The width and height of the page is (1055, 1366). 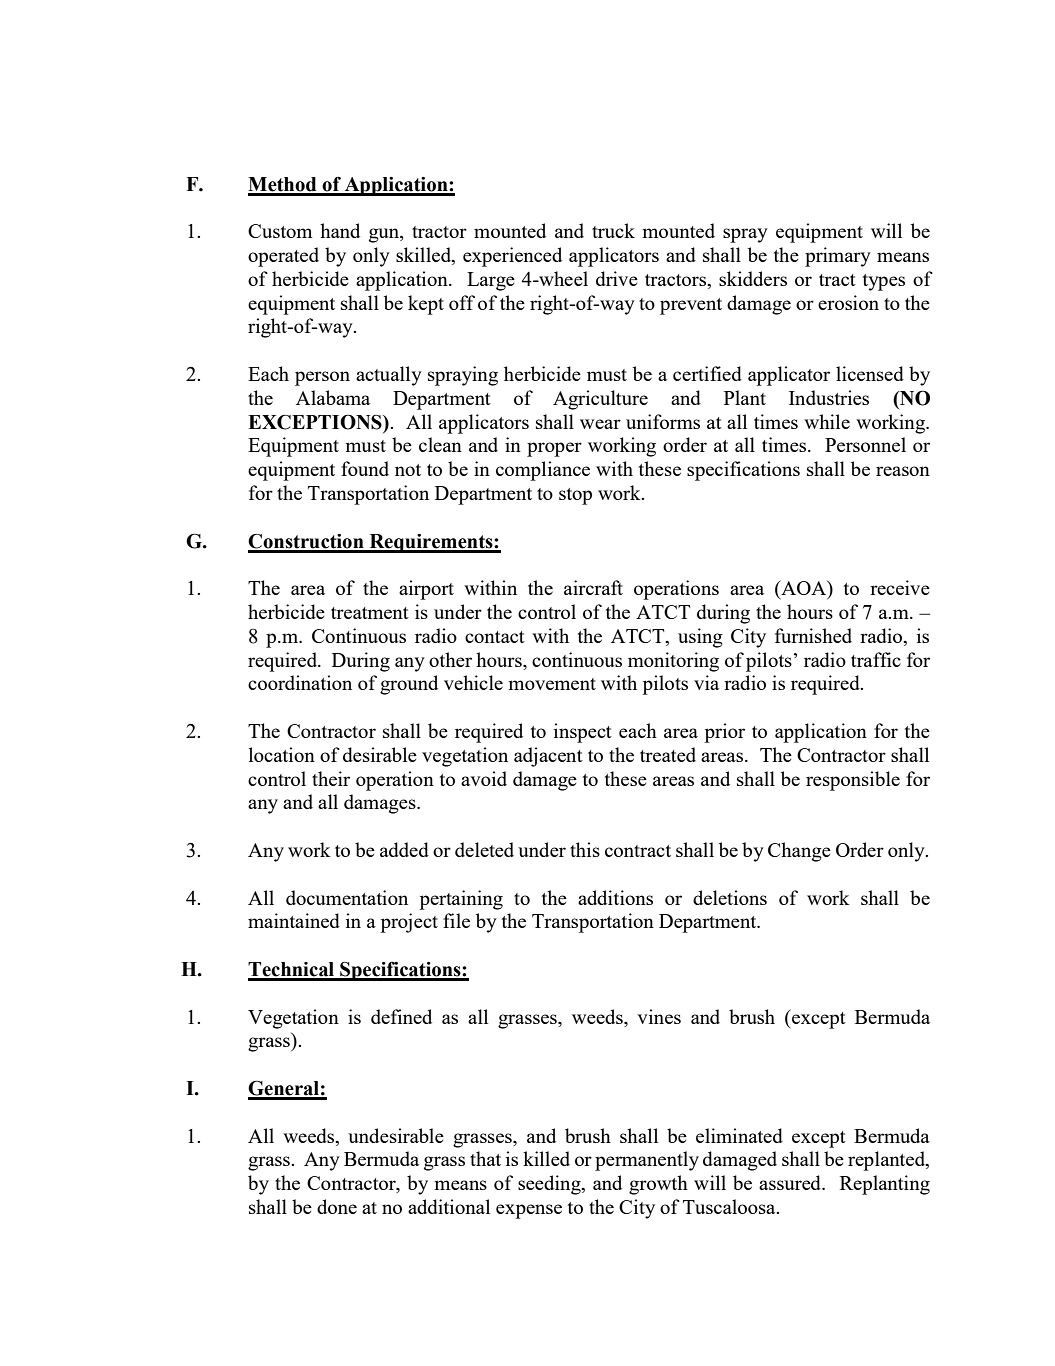 I want to click on hand, so click(x=340, y=230).
